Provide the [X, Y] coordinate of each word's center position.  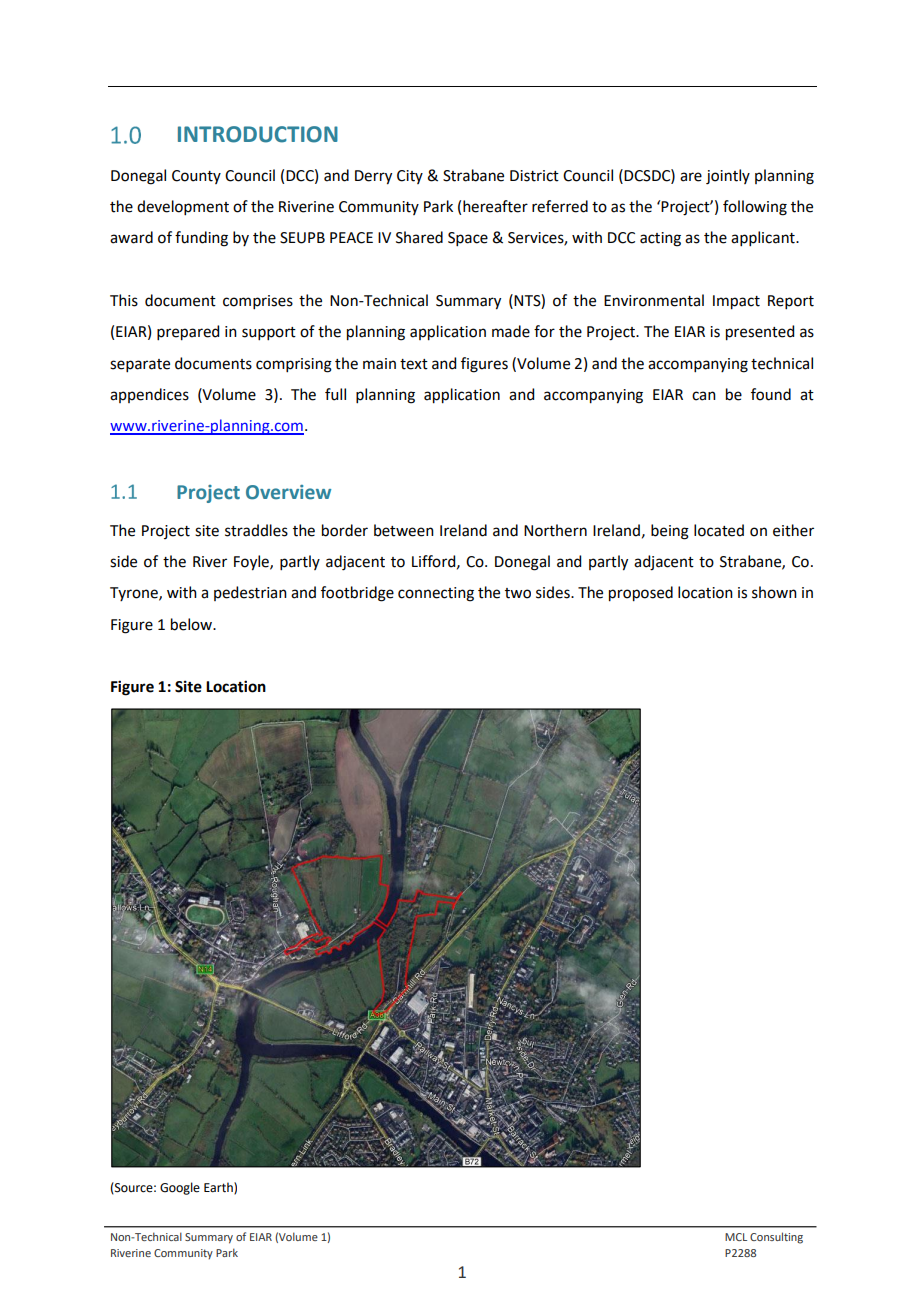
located [719, 530]
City [410, 177]
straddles [256, 530]
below [192, 624]
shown [774, 592]
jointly [728, 177]
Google [180, 1188]
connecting [436, 594]
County [196, 177]
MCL [736, 1237]
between [404, 530]
